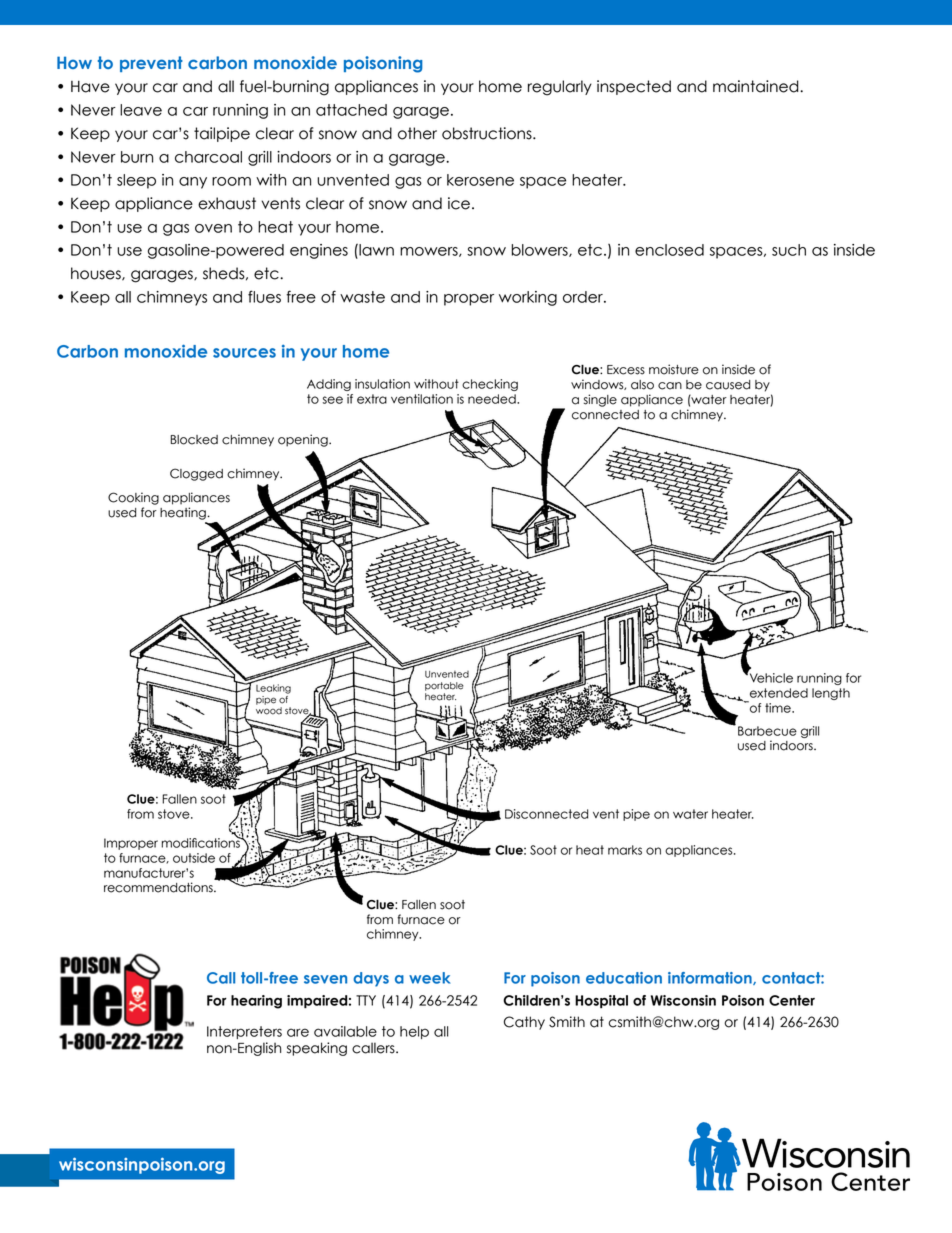 The image size is (952, 1233). I want to click on other, so click(417, 133).
